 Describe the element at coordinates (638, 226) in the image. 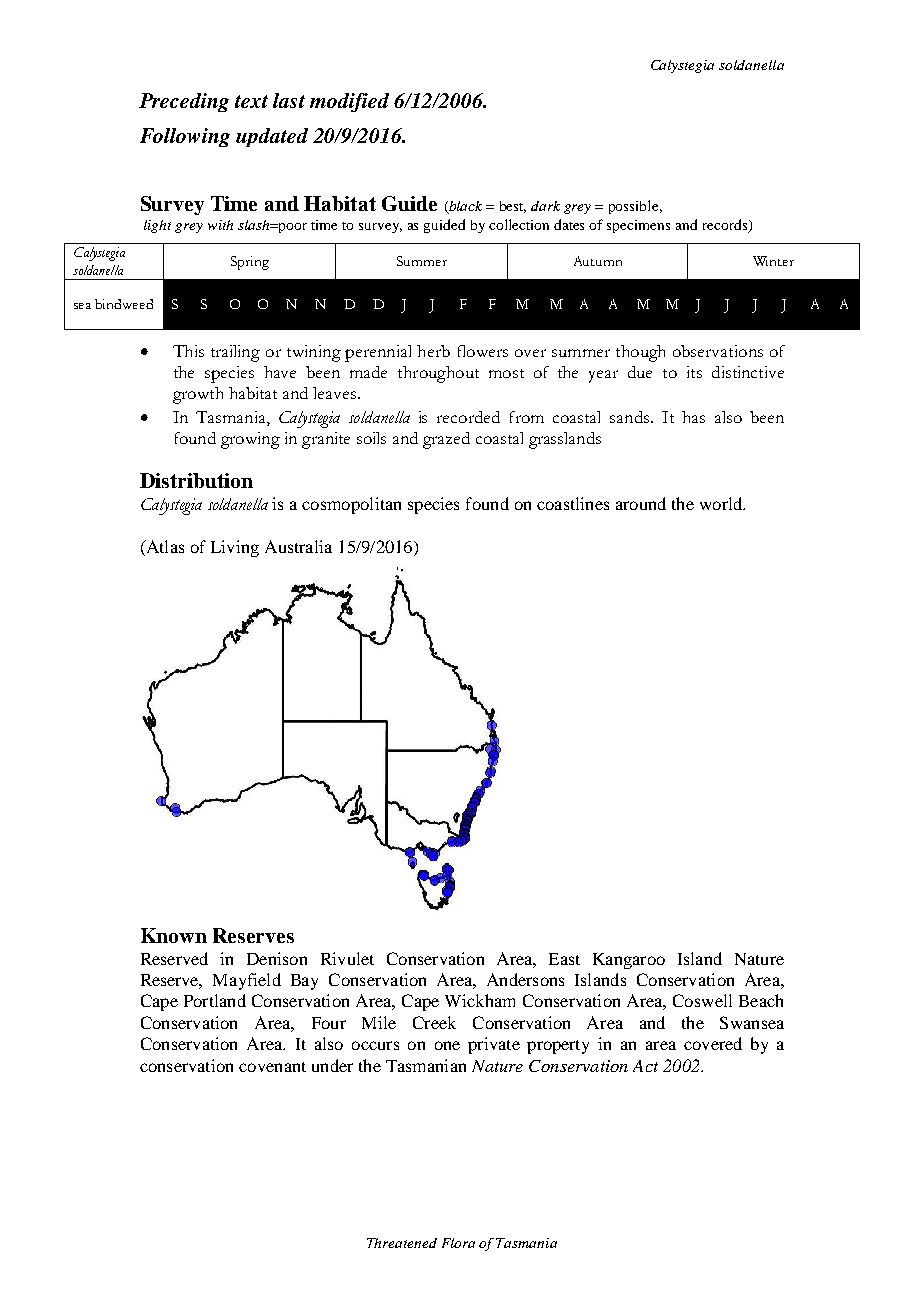

I see `specimens` at that location.
